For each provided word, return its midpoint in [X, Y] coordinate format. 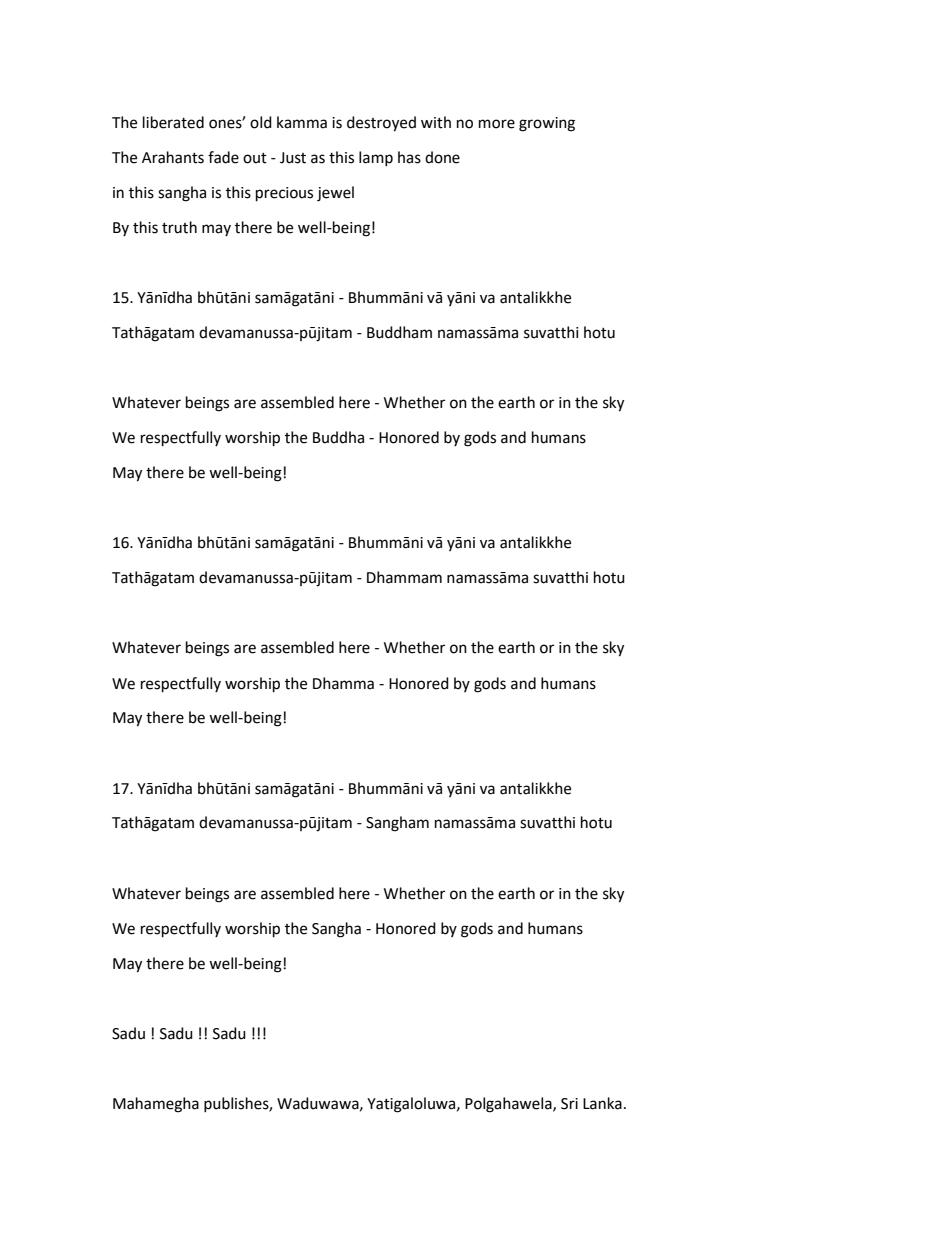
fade [223, 157]
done [442, 157]
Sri [569, 1104]
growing [547, 124]
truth [179, 227]
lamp [376, 158]
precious [284, 194]
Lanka [602, 1103]
